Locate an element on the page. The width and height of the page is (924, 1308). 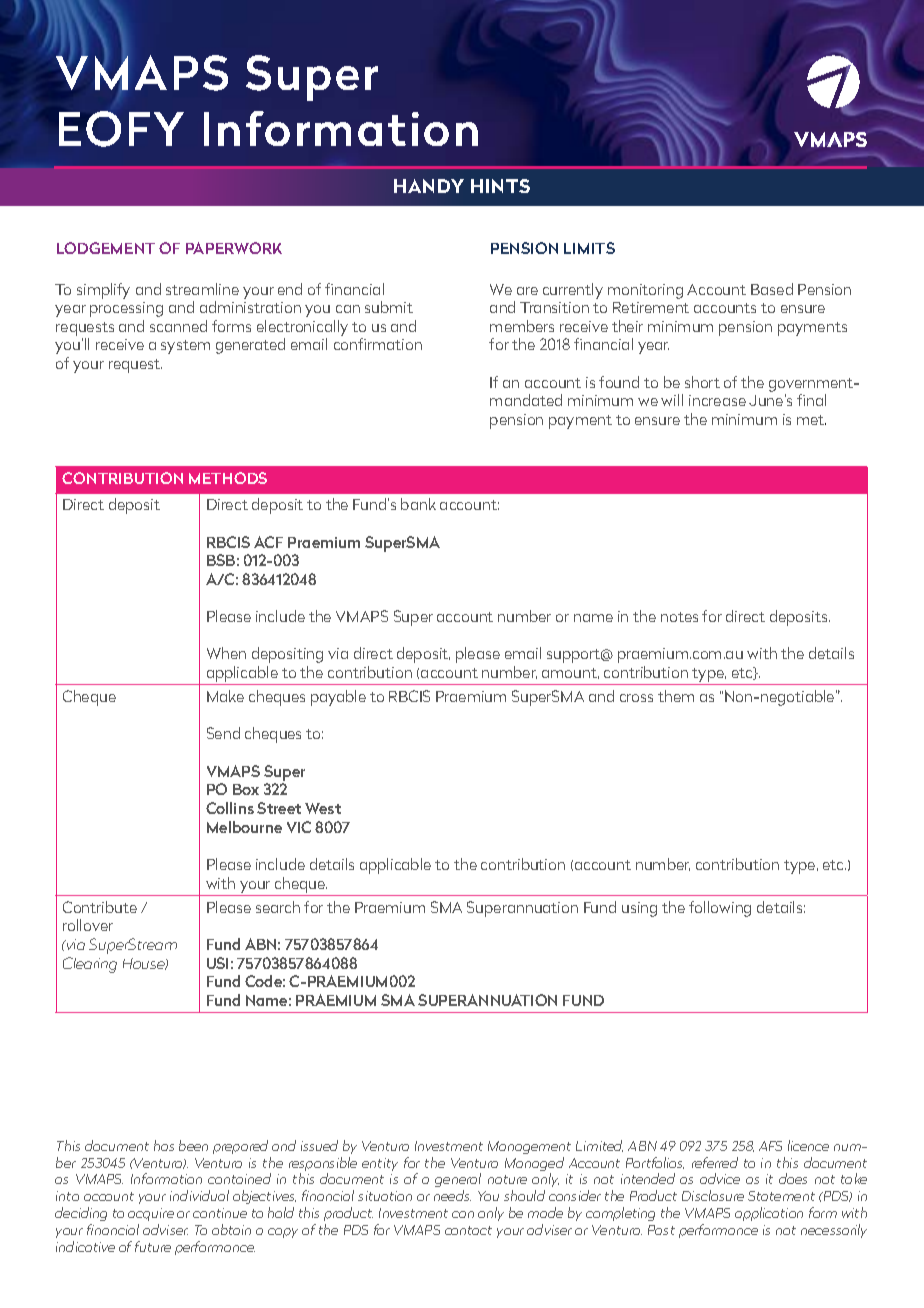
following is located at coordinates (720, 909).
